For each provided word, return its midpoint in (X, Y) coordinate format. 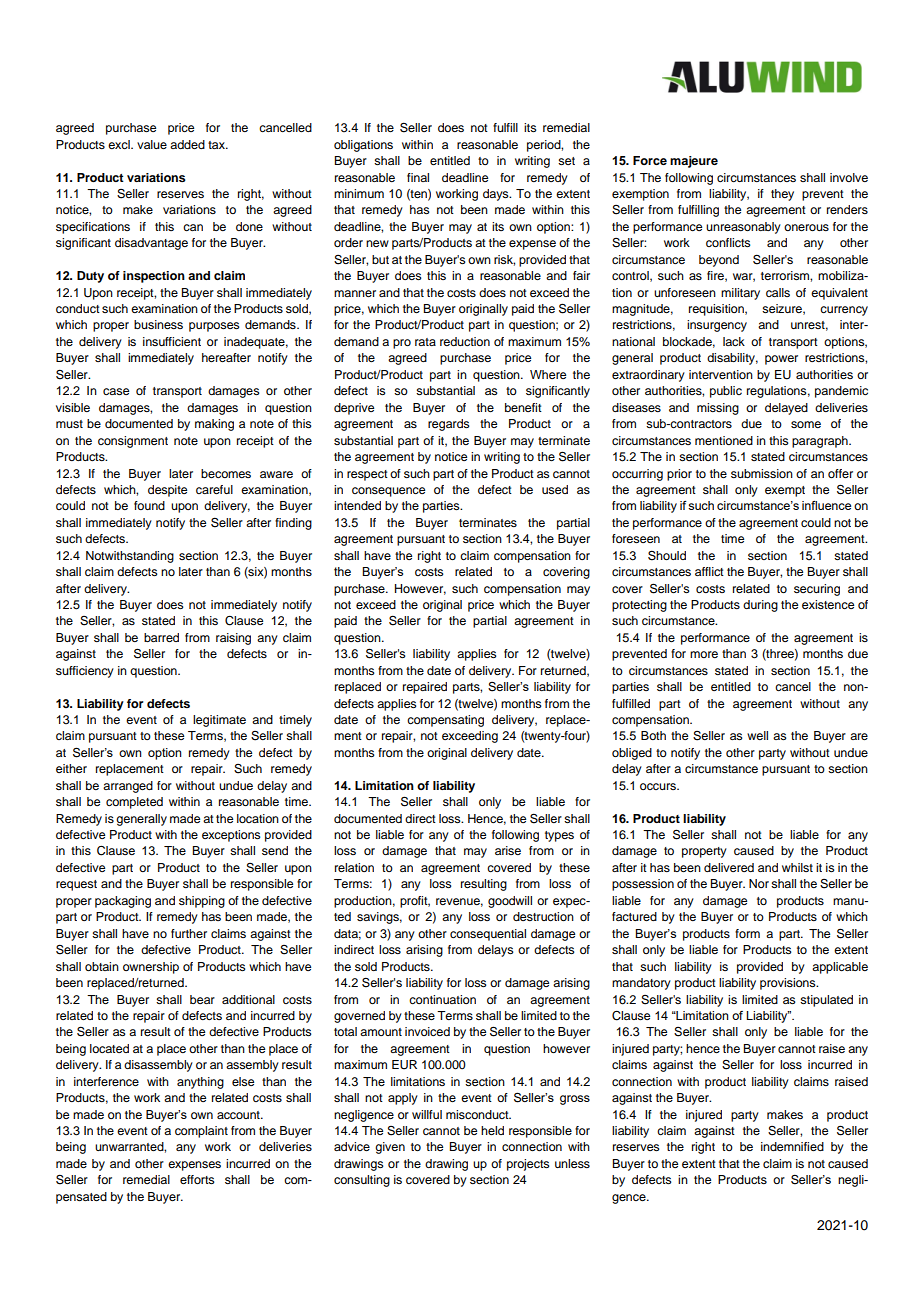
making (214, 425)
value (152, 144)
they (782, 195)
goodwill (510, 902)
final (418, 177)
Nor (759, 883)
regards (449, 425)
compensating (445, 721)
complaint (201, 1132)
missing (718, 409)
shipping (202, 902)
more (704, 654)
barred (161, 637)
